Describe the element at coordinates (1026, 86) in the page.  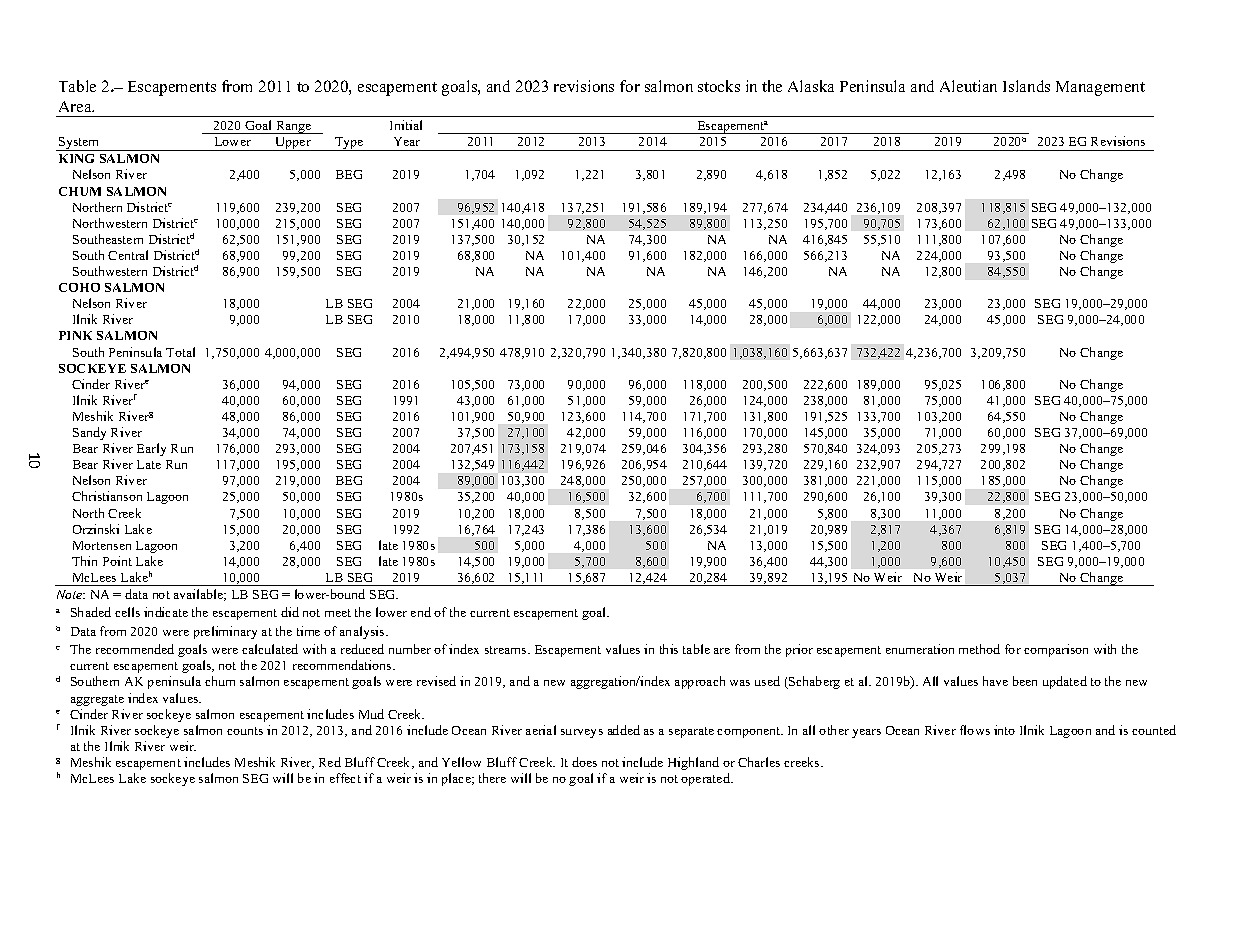
I see `Islands` at that location.
